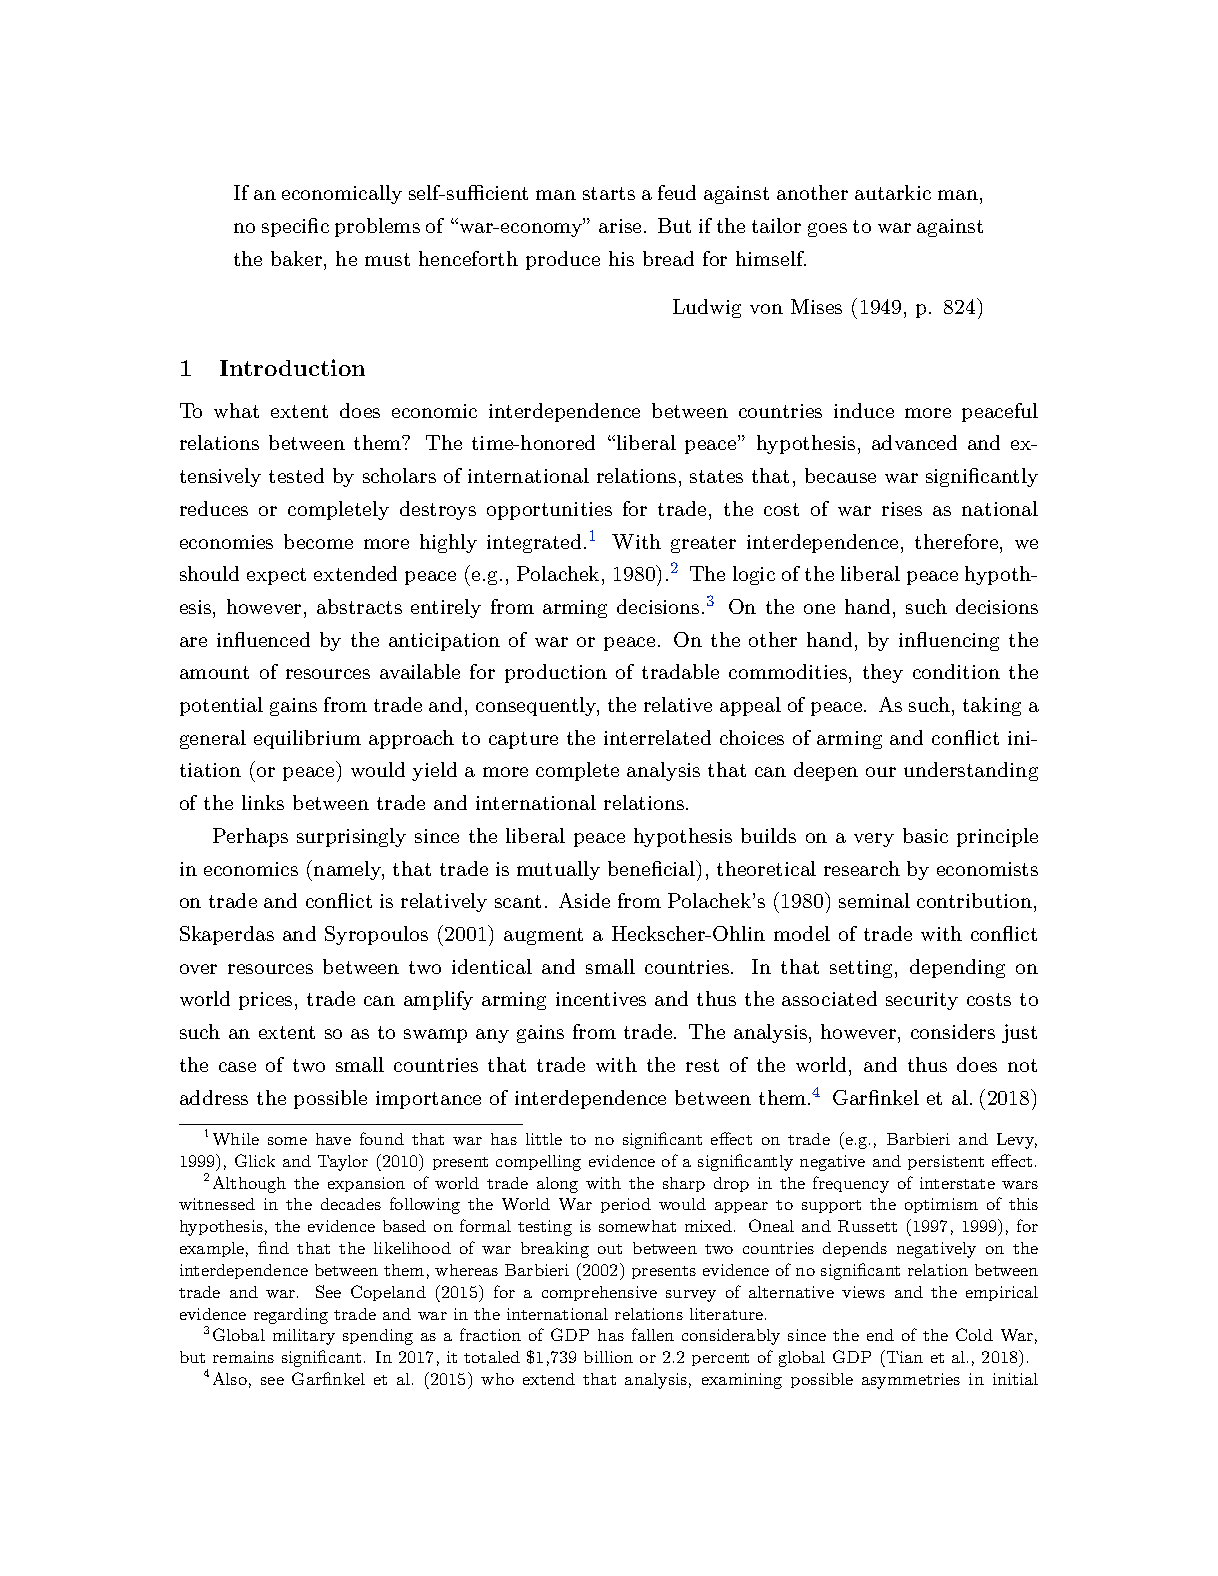  I want to click on rises, so click(902, 509).
